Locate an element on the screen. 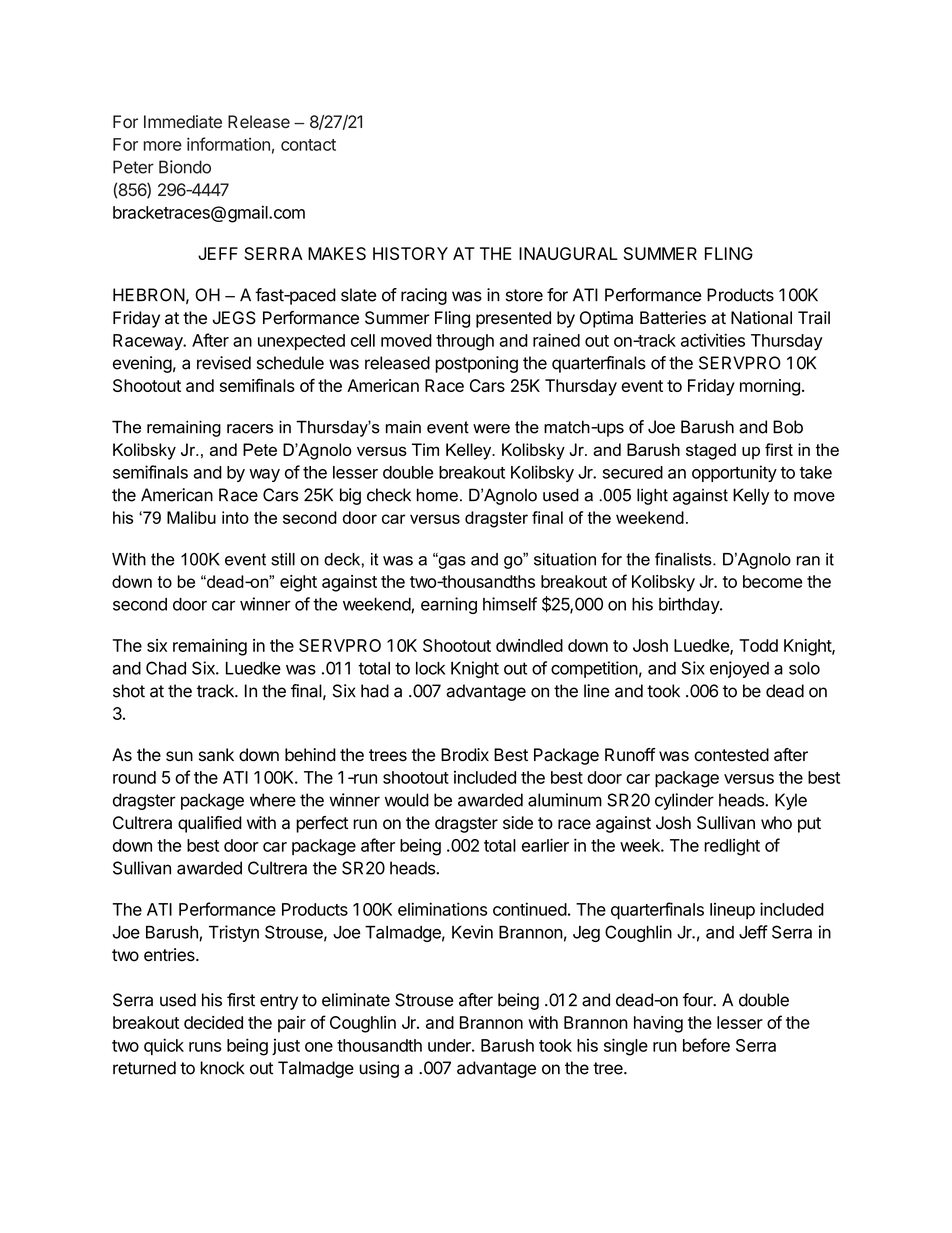  still is located at coordinates (283, 559).
